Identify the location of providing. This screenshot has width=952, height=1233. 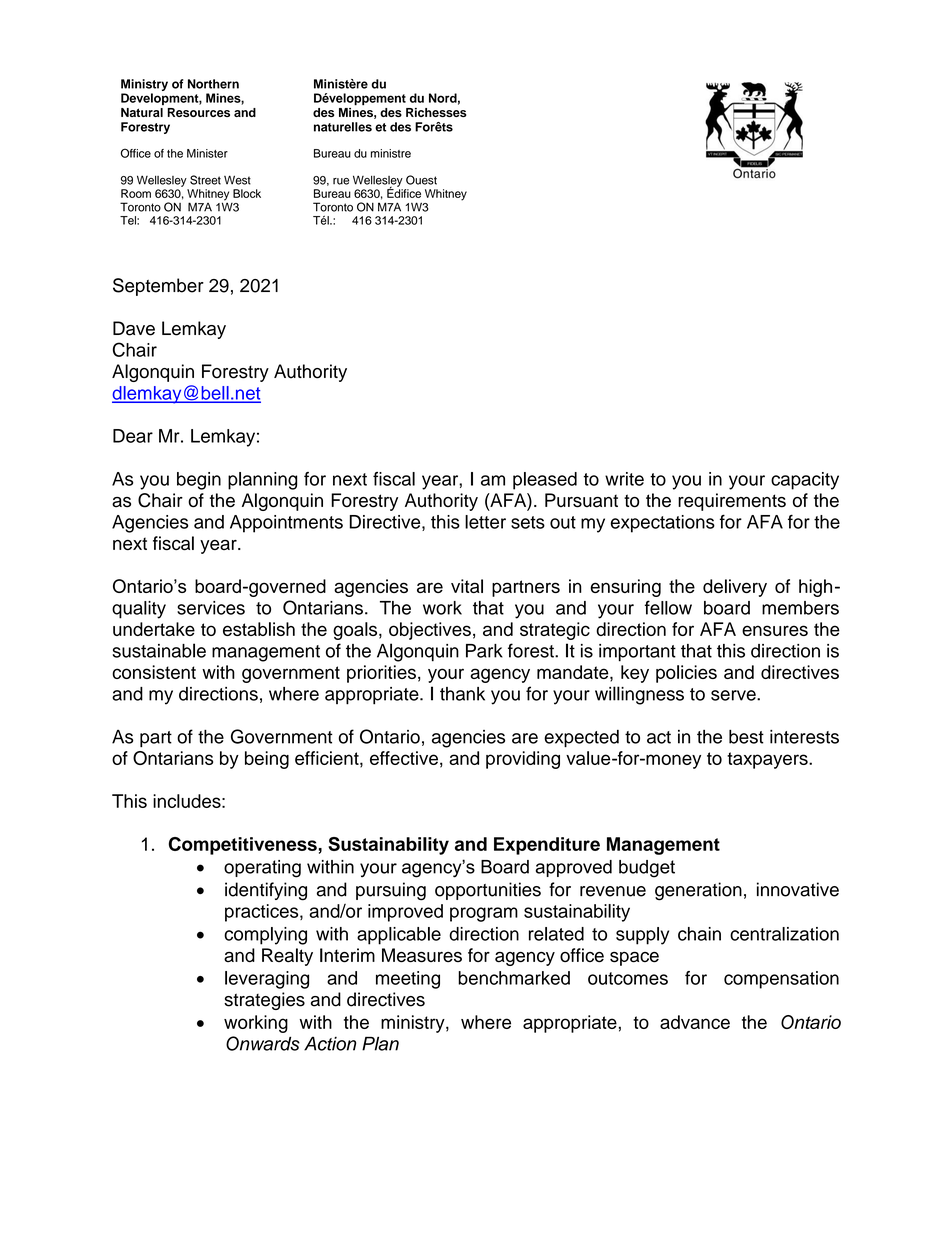
(523, 760).
